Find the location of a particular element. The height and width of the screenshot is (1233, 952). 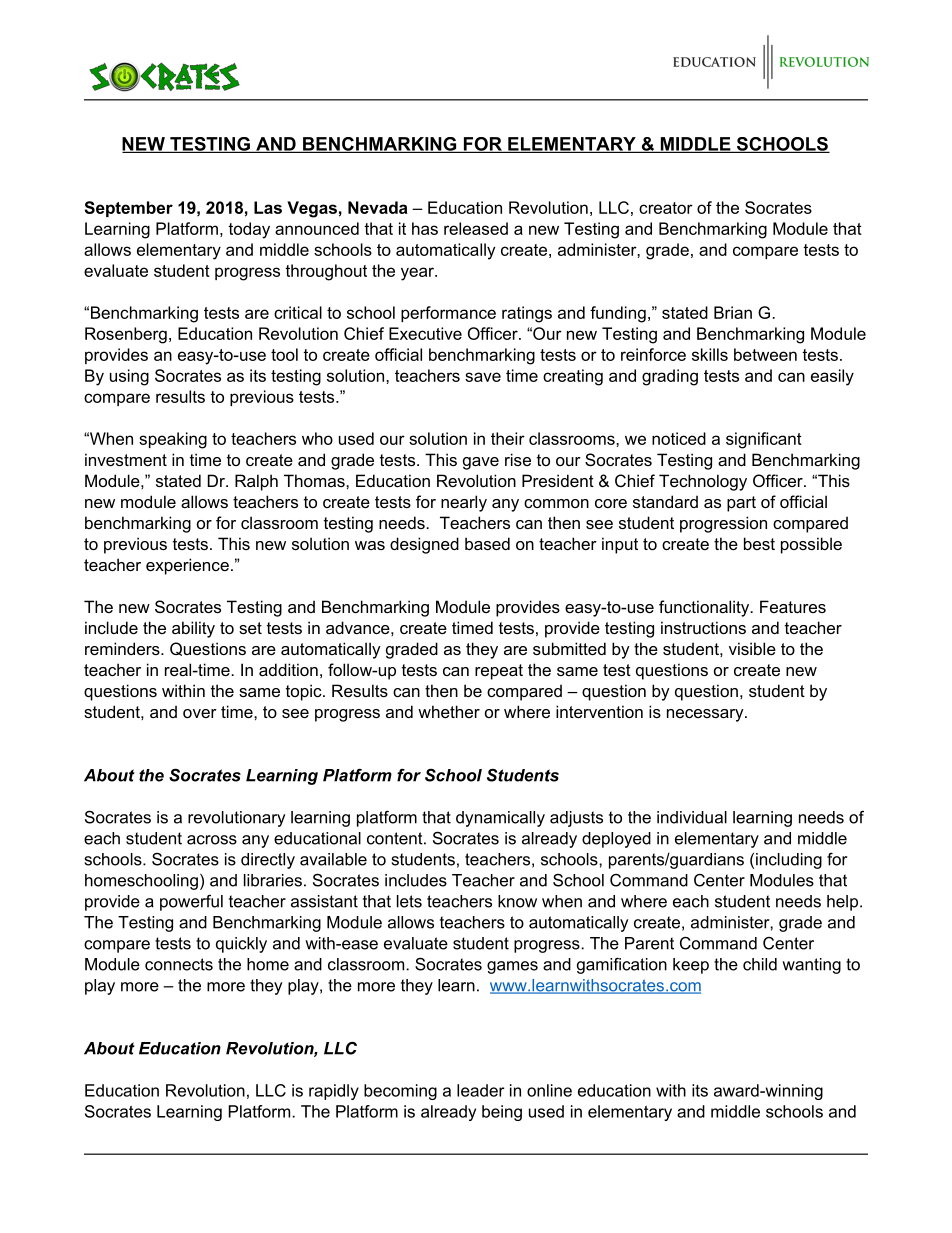

nearly is located at coordinates (464, 503).
